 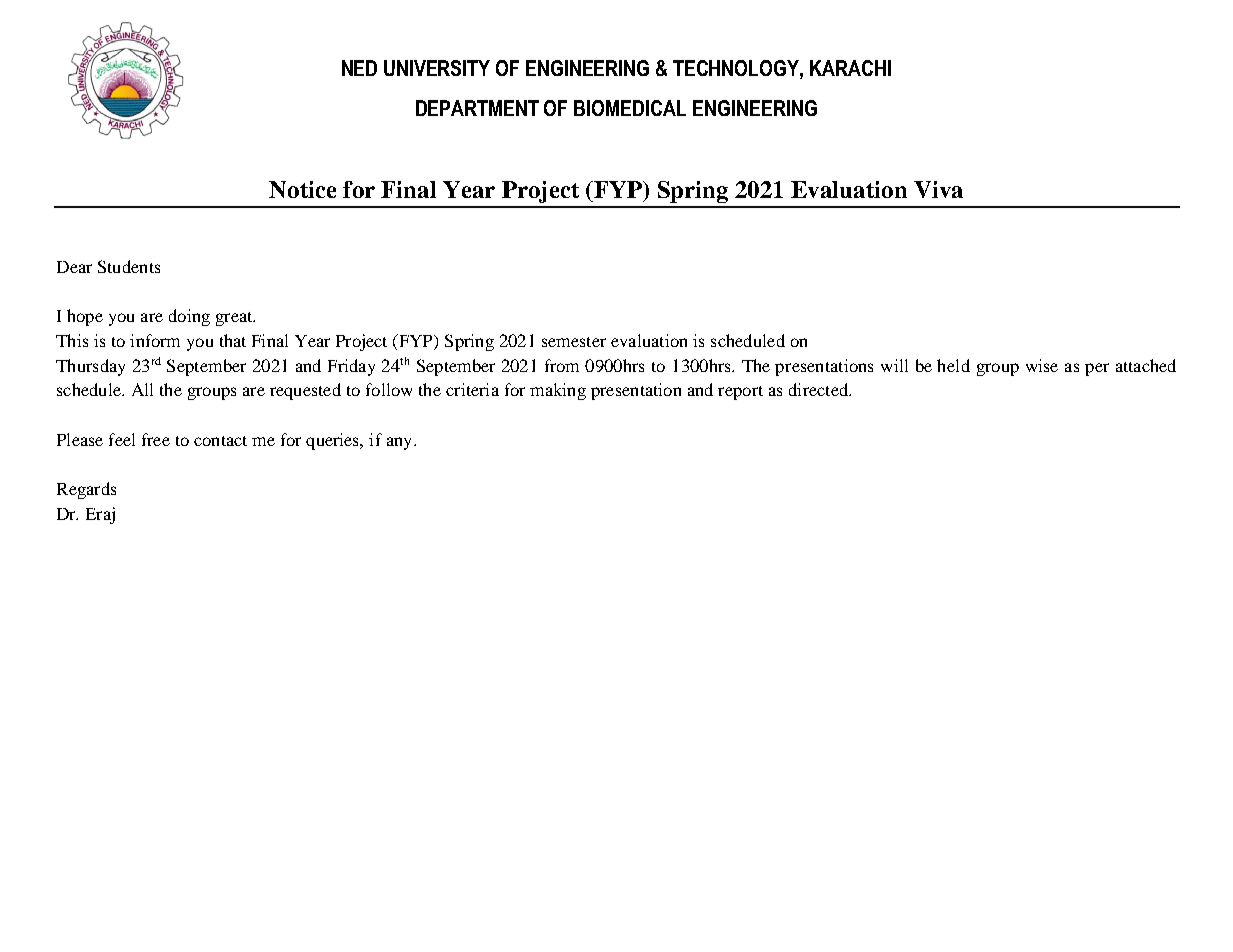 I want to click on directed, so click(x=820, y=389).
